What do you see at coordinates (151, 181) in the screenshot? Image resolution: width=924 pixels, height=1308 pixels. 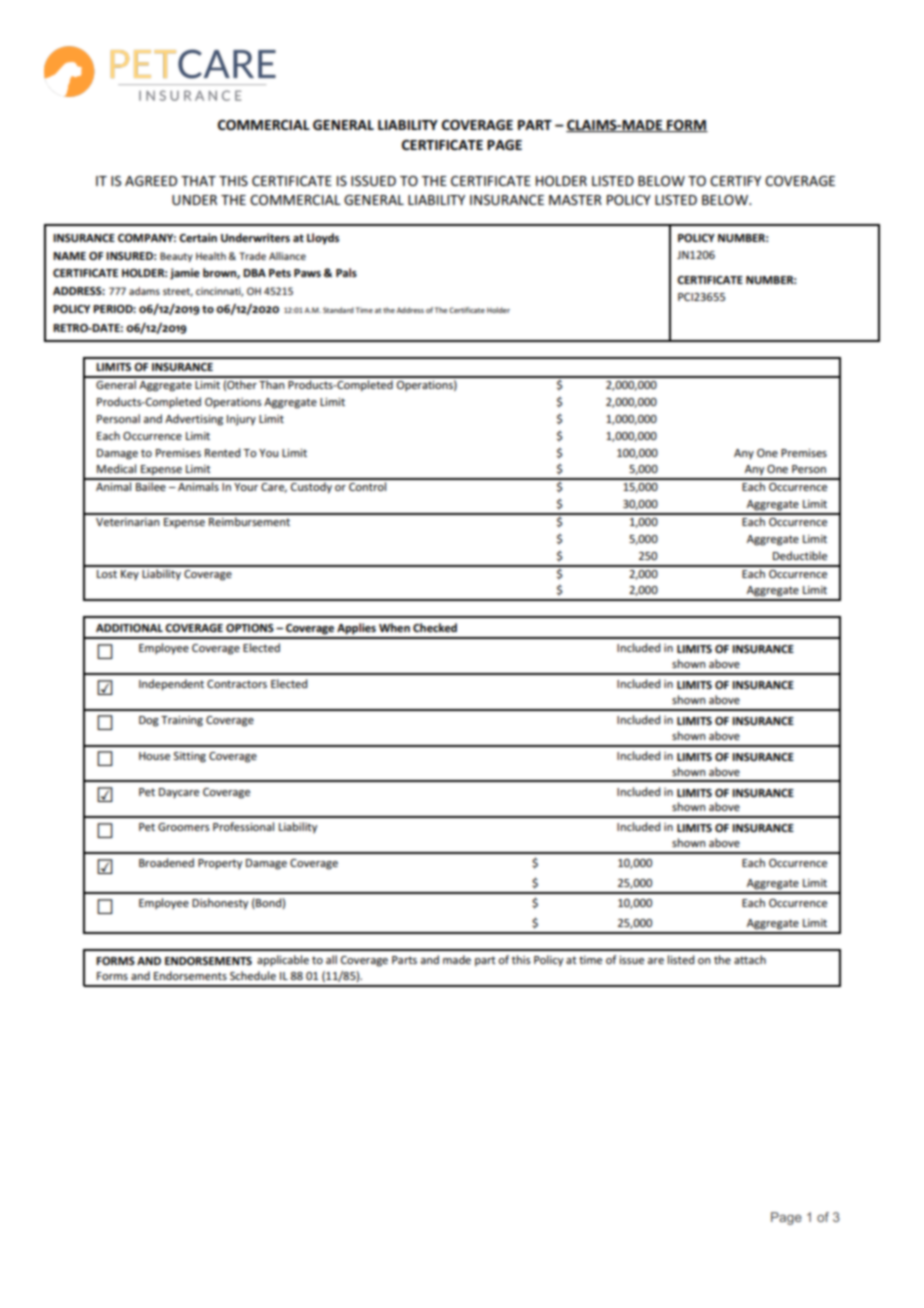 I see `AGREED` at bounding box center [151, 181].
